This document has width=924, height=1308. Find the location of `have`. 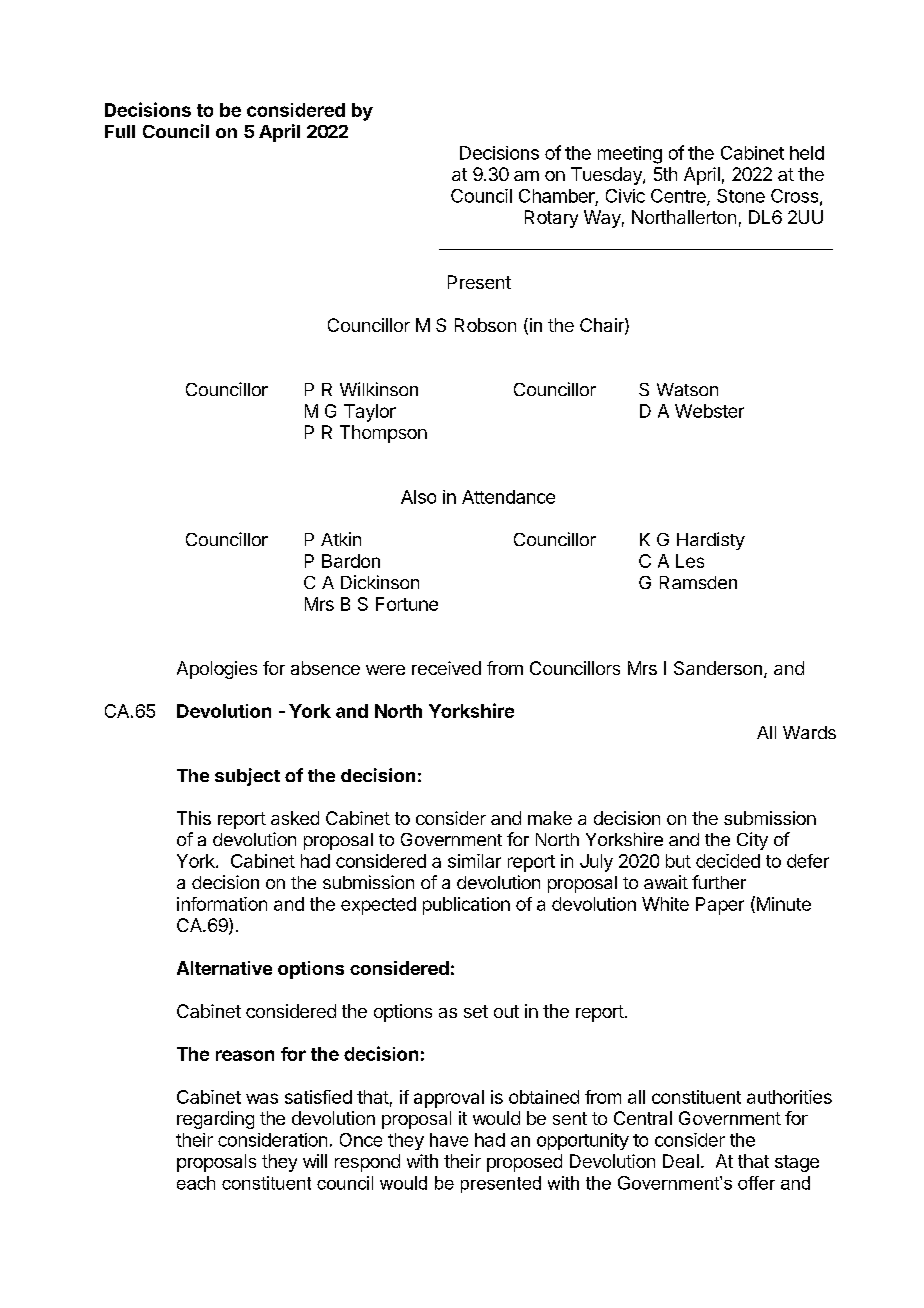

have is located at coordinates (449, 1140).
